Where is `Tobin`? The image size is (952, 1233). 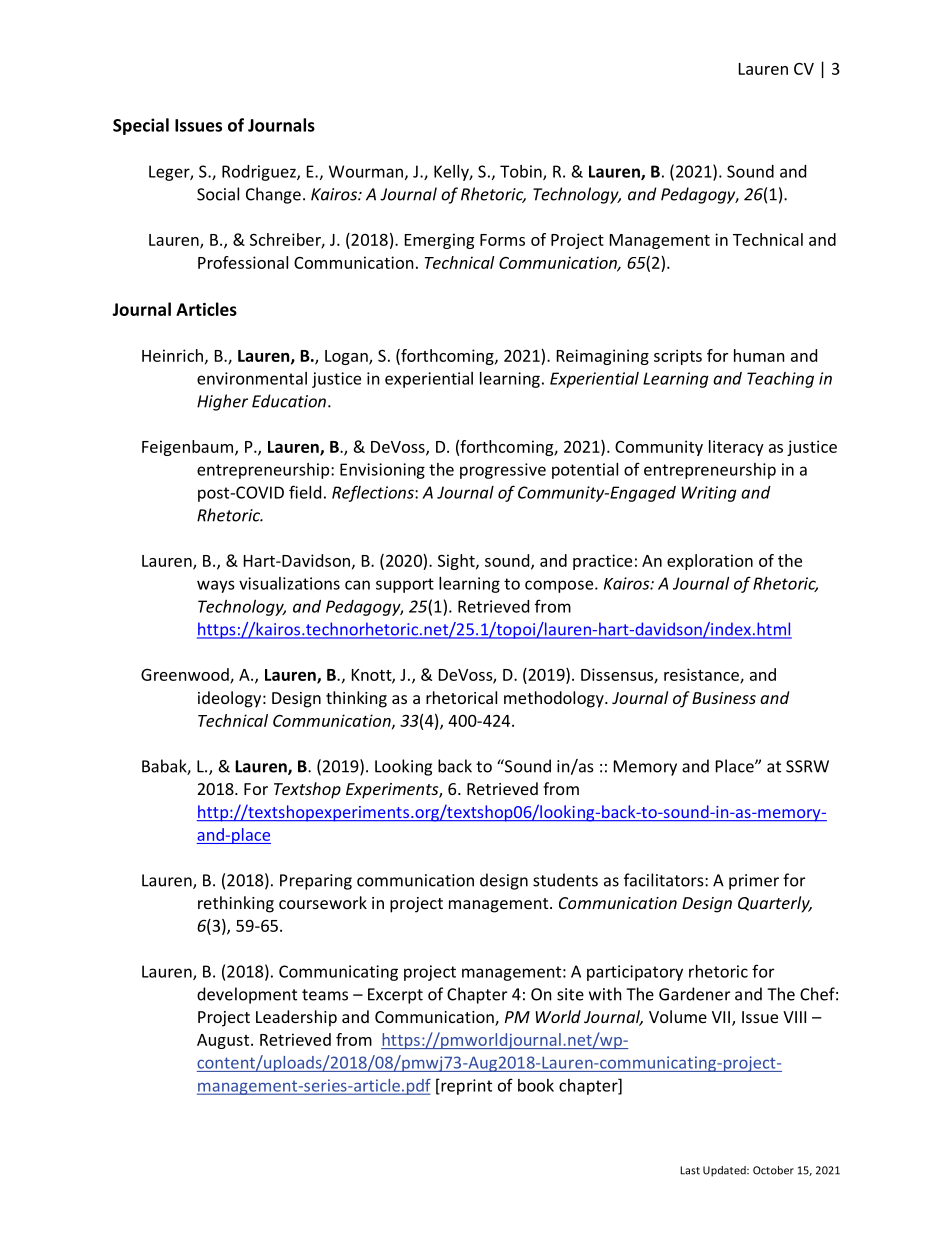
Tobin is located at coordinates (522, 172).
